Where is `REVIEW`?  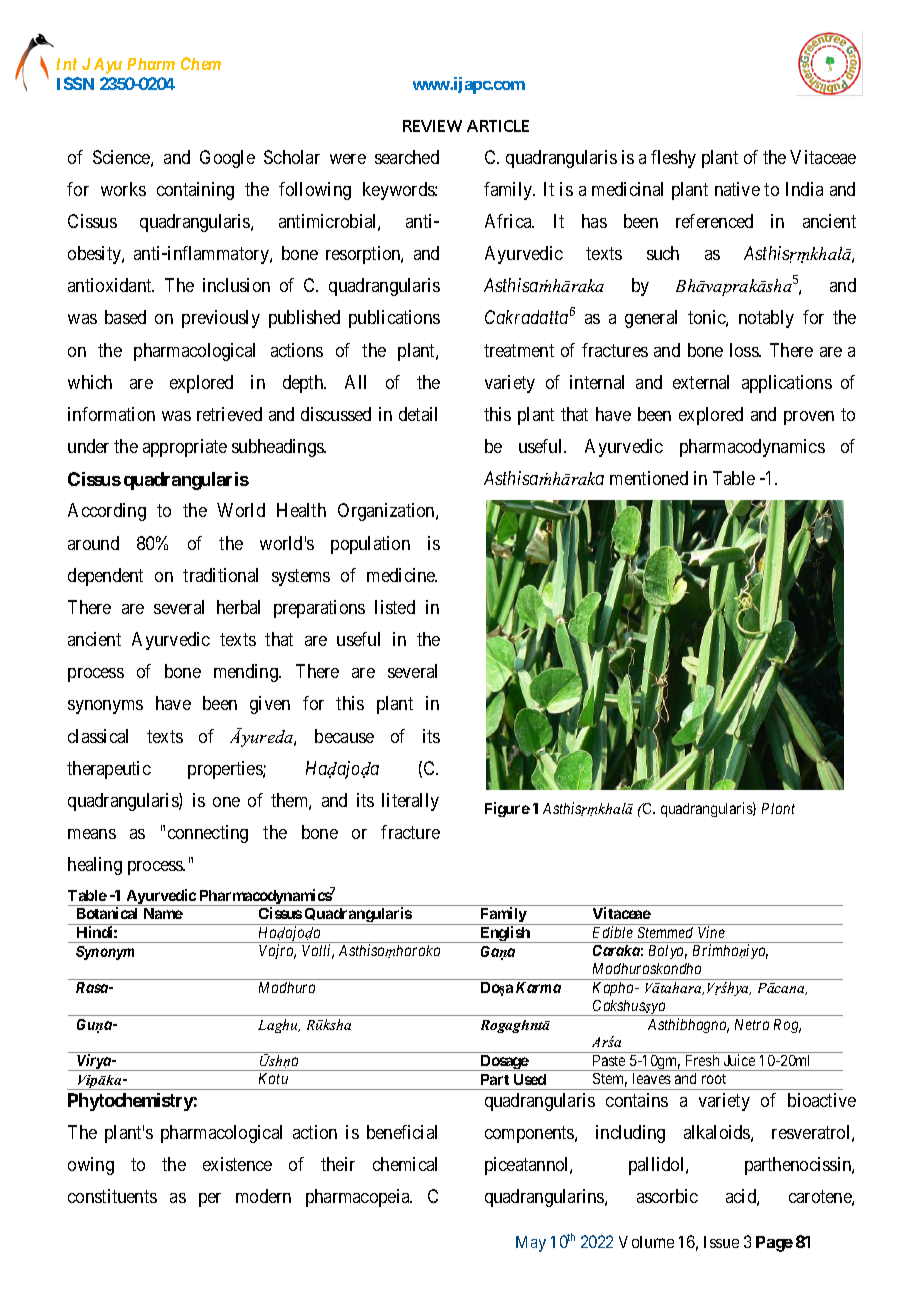
REVIEW is located at coordinates (432, 126).
